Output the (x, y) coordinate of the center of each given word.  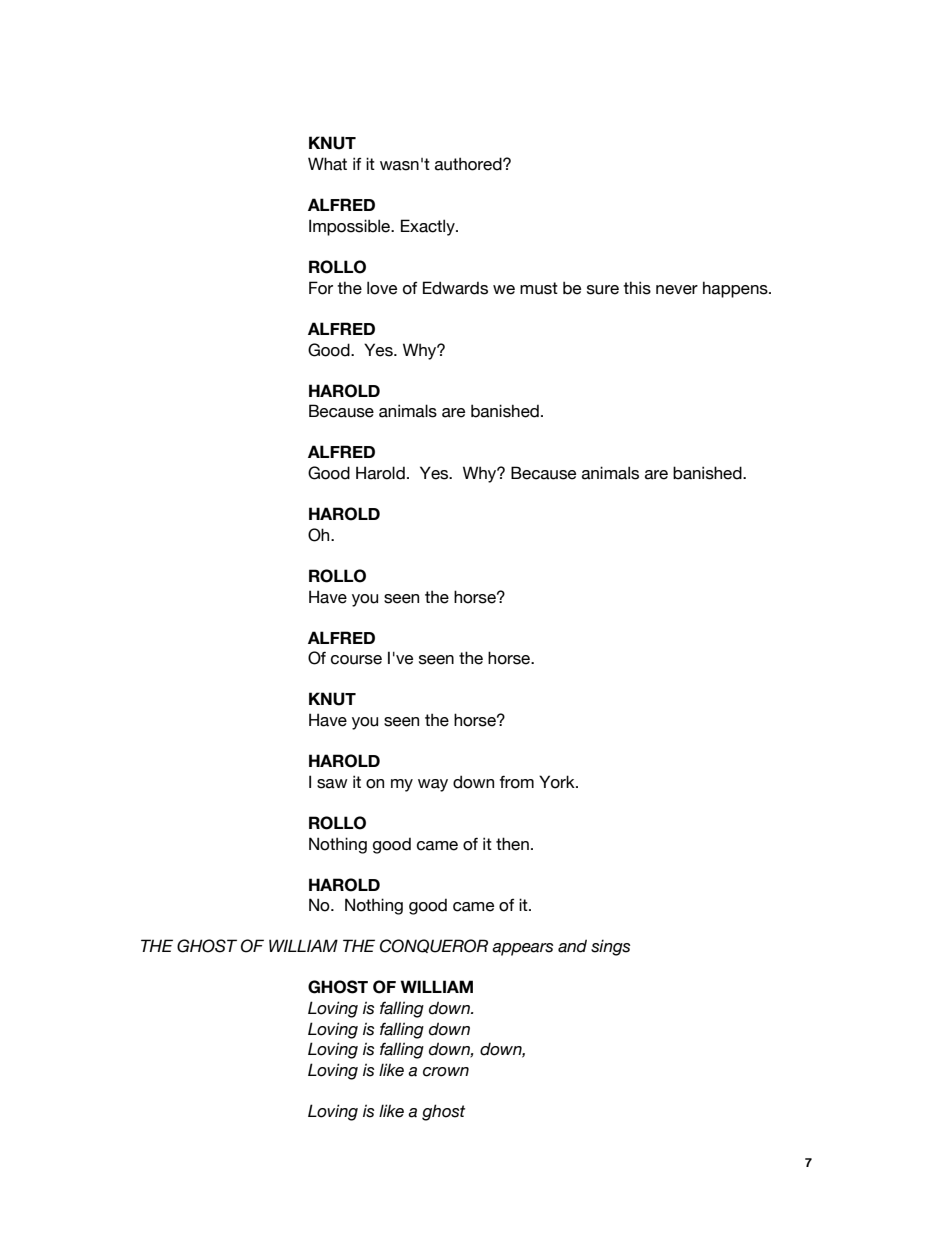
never (677, 290)
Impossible (351, 227)
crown (446, 1072)
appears (522, 949)
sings (610, 947)
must (539, 288)
